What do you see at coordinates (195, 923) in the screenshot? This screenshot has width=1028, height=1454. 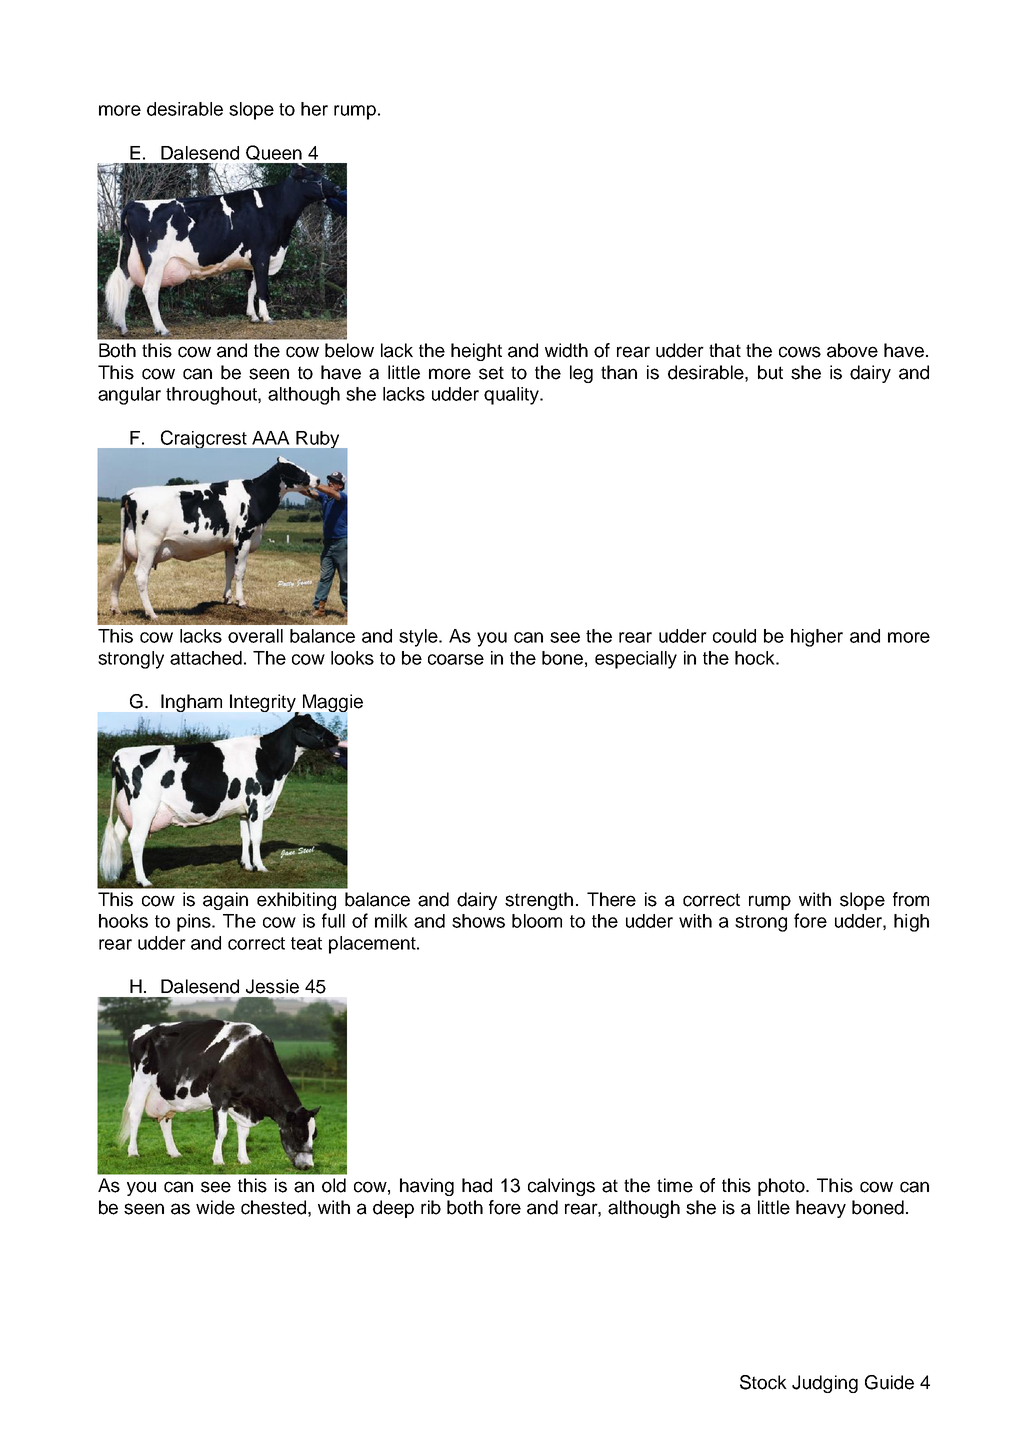 I see `pins` at bounding box center [195, 923].
